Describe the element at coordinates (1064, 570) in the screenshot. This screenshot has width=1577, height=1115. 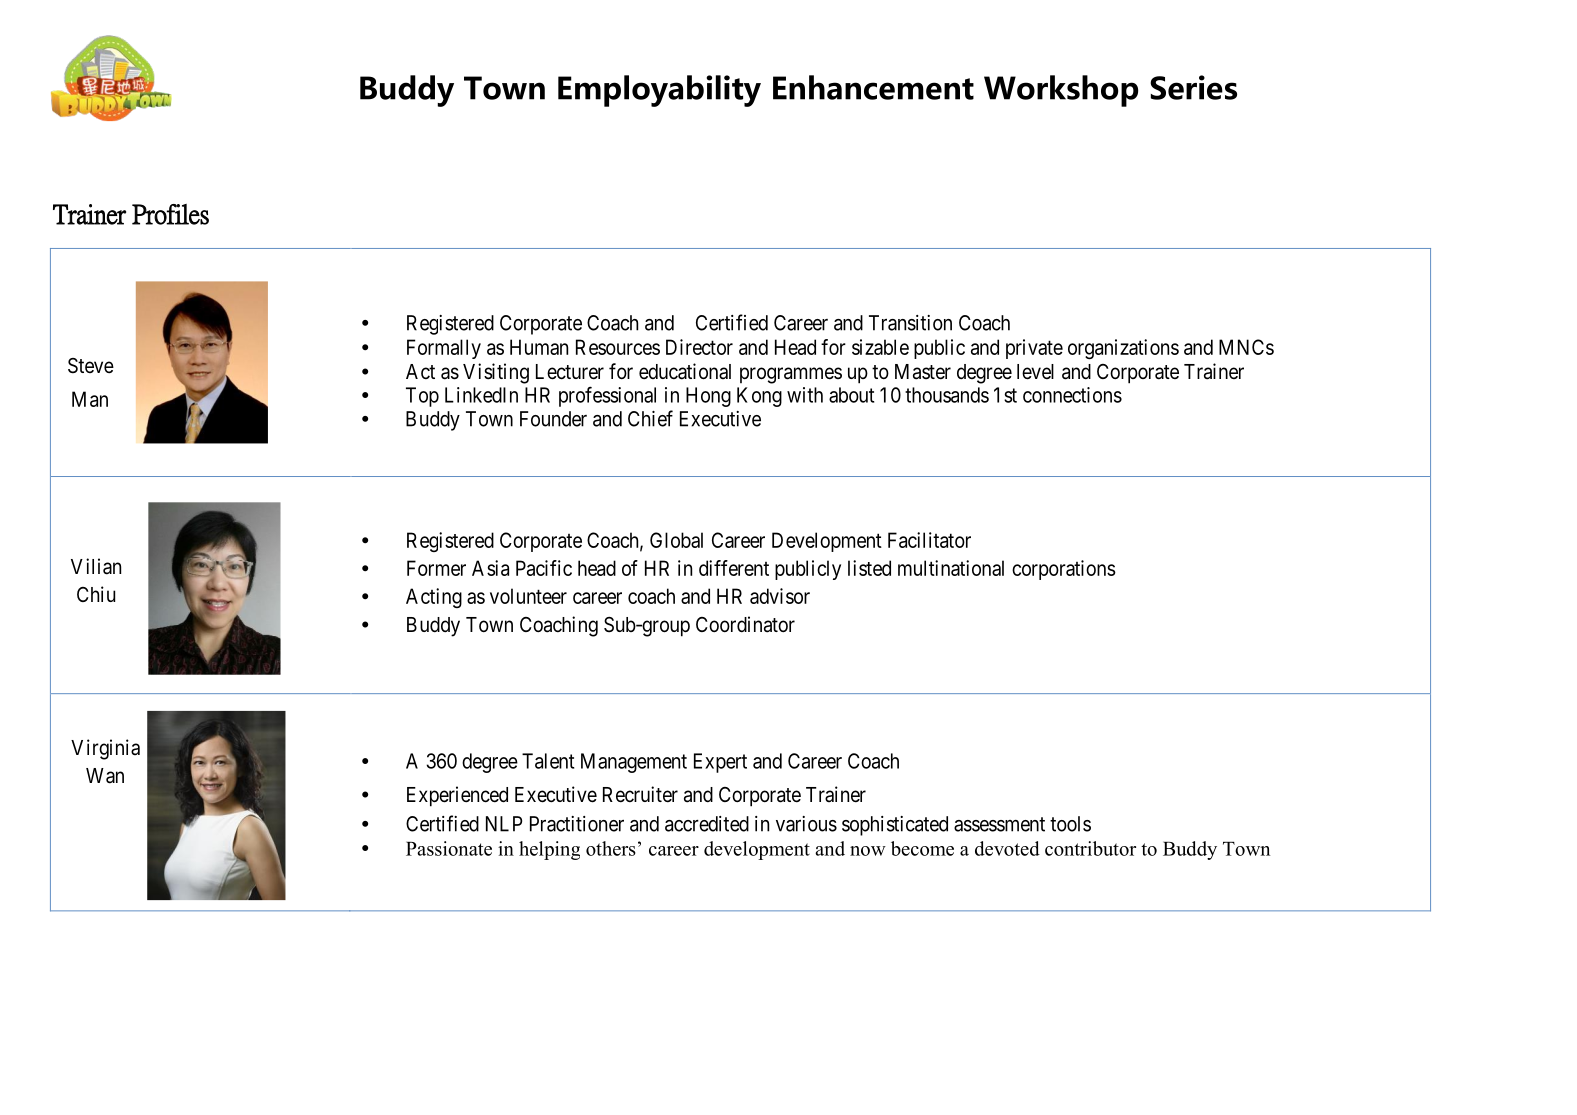
I see `corporations` at that location.
